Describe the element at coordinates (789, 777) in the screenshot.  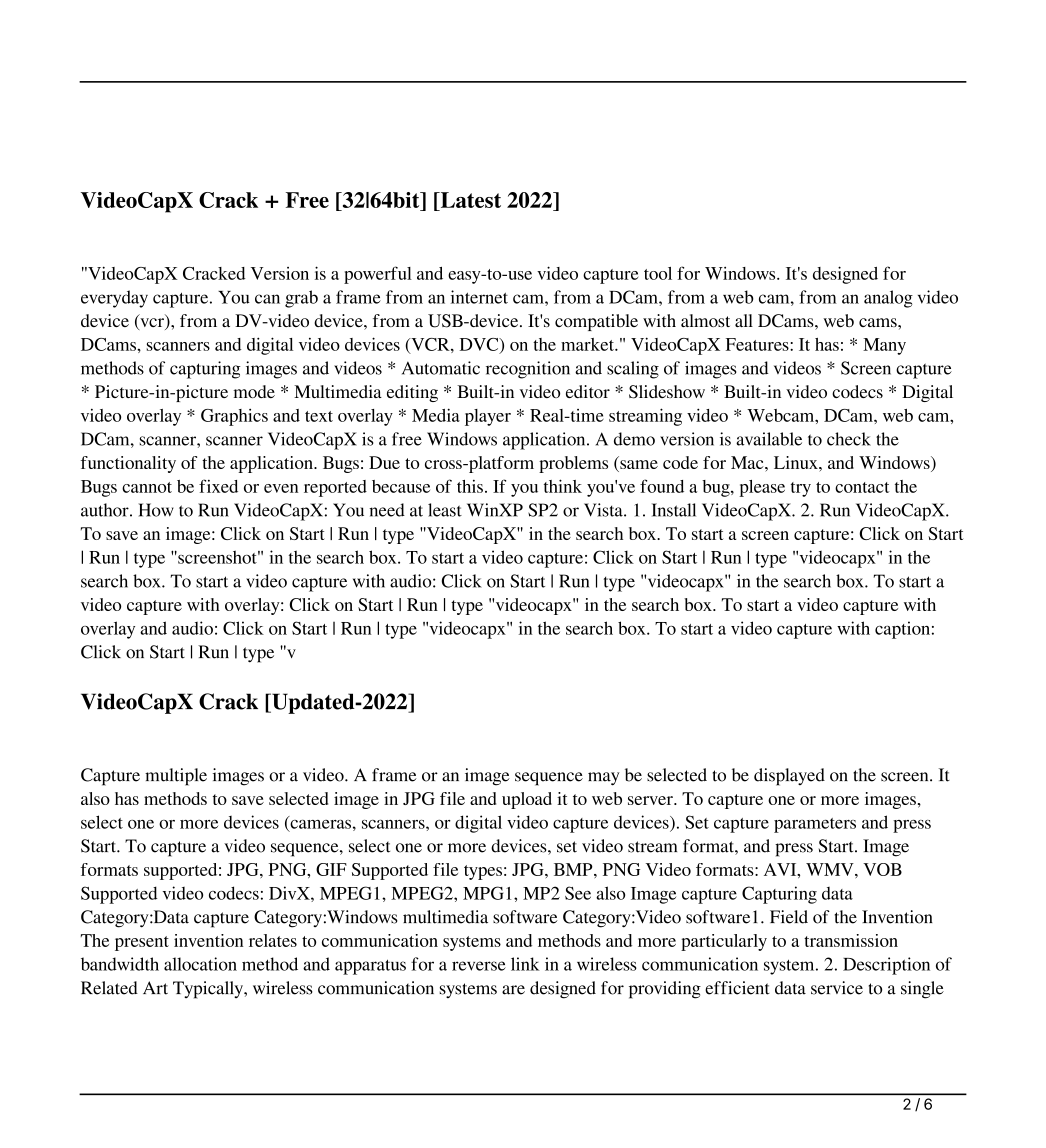
I see `displayed` at that location.
